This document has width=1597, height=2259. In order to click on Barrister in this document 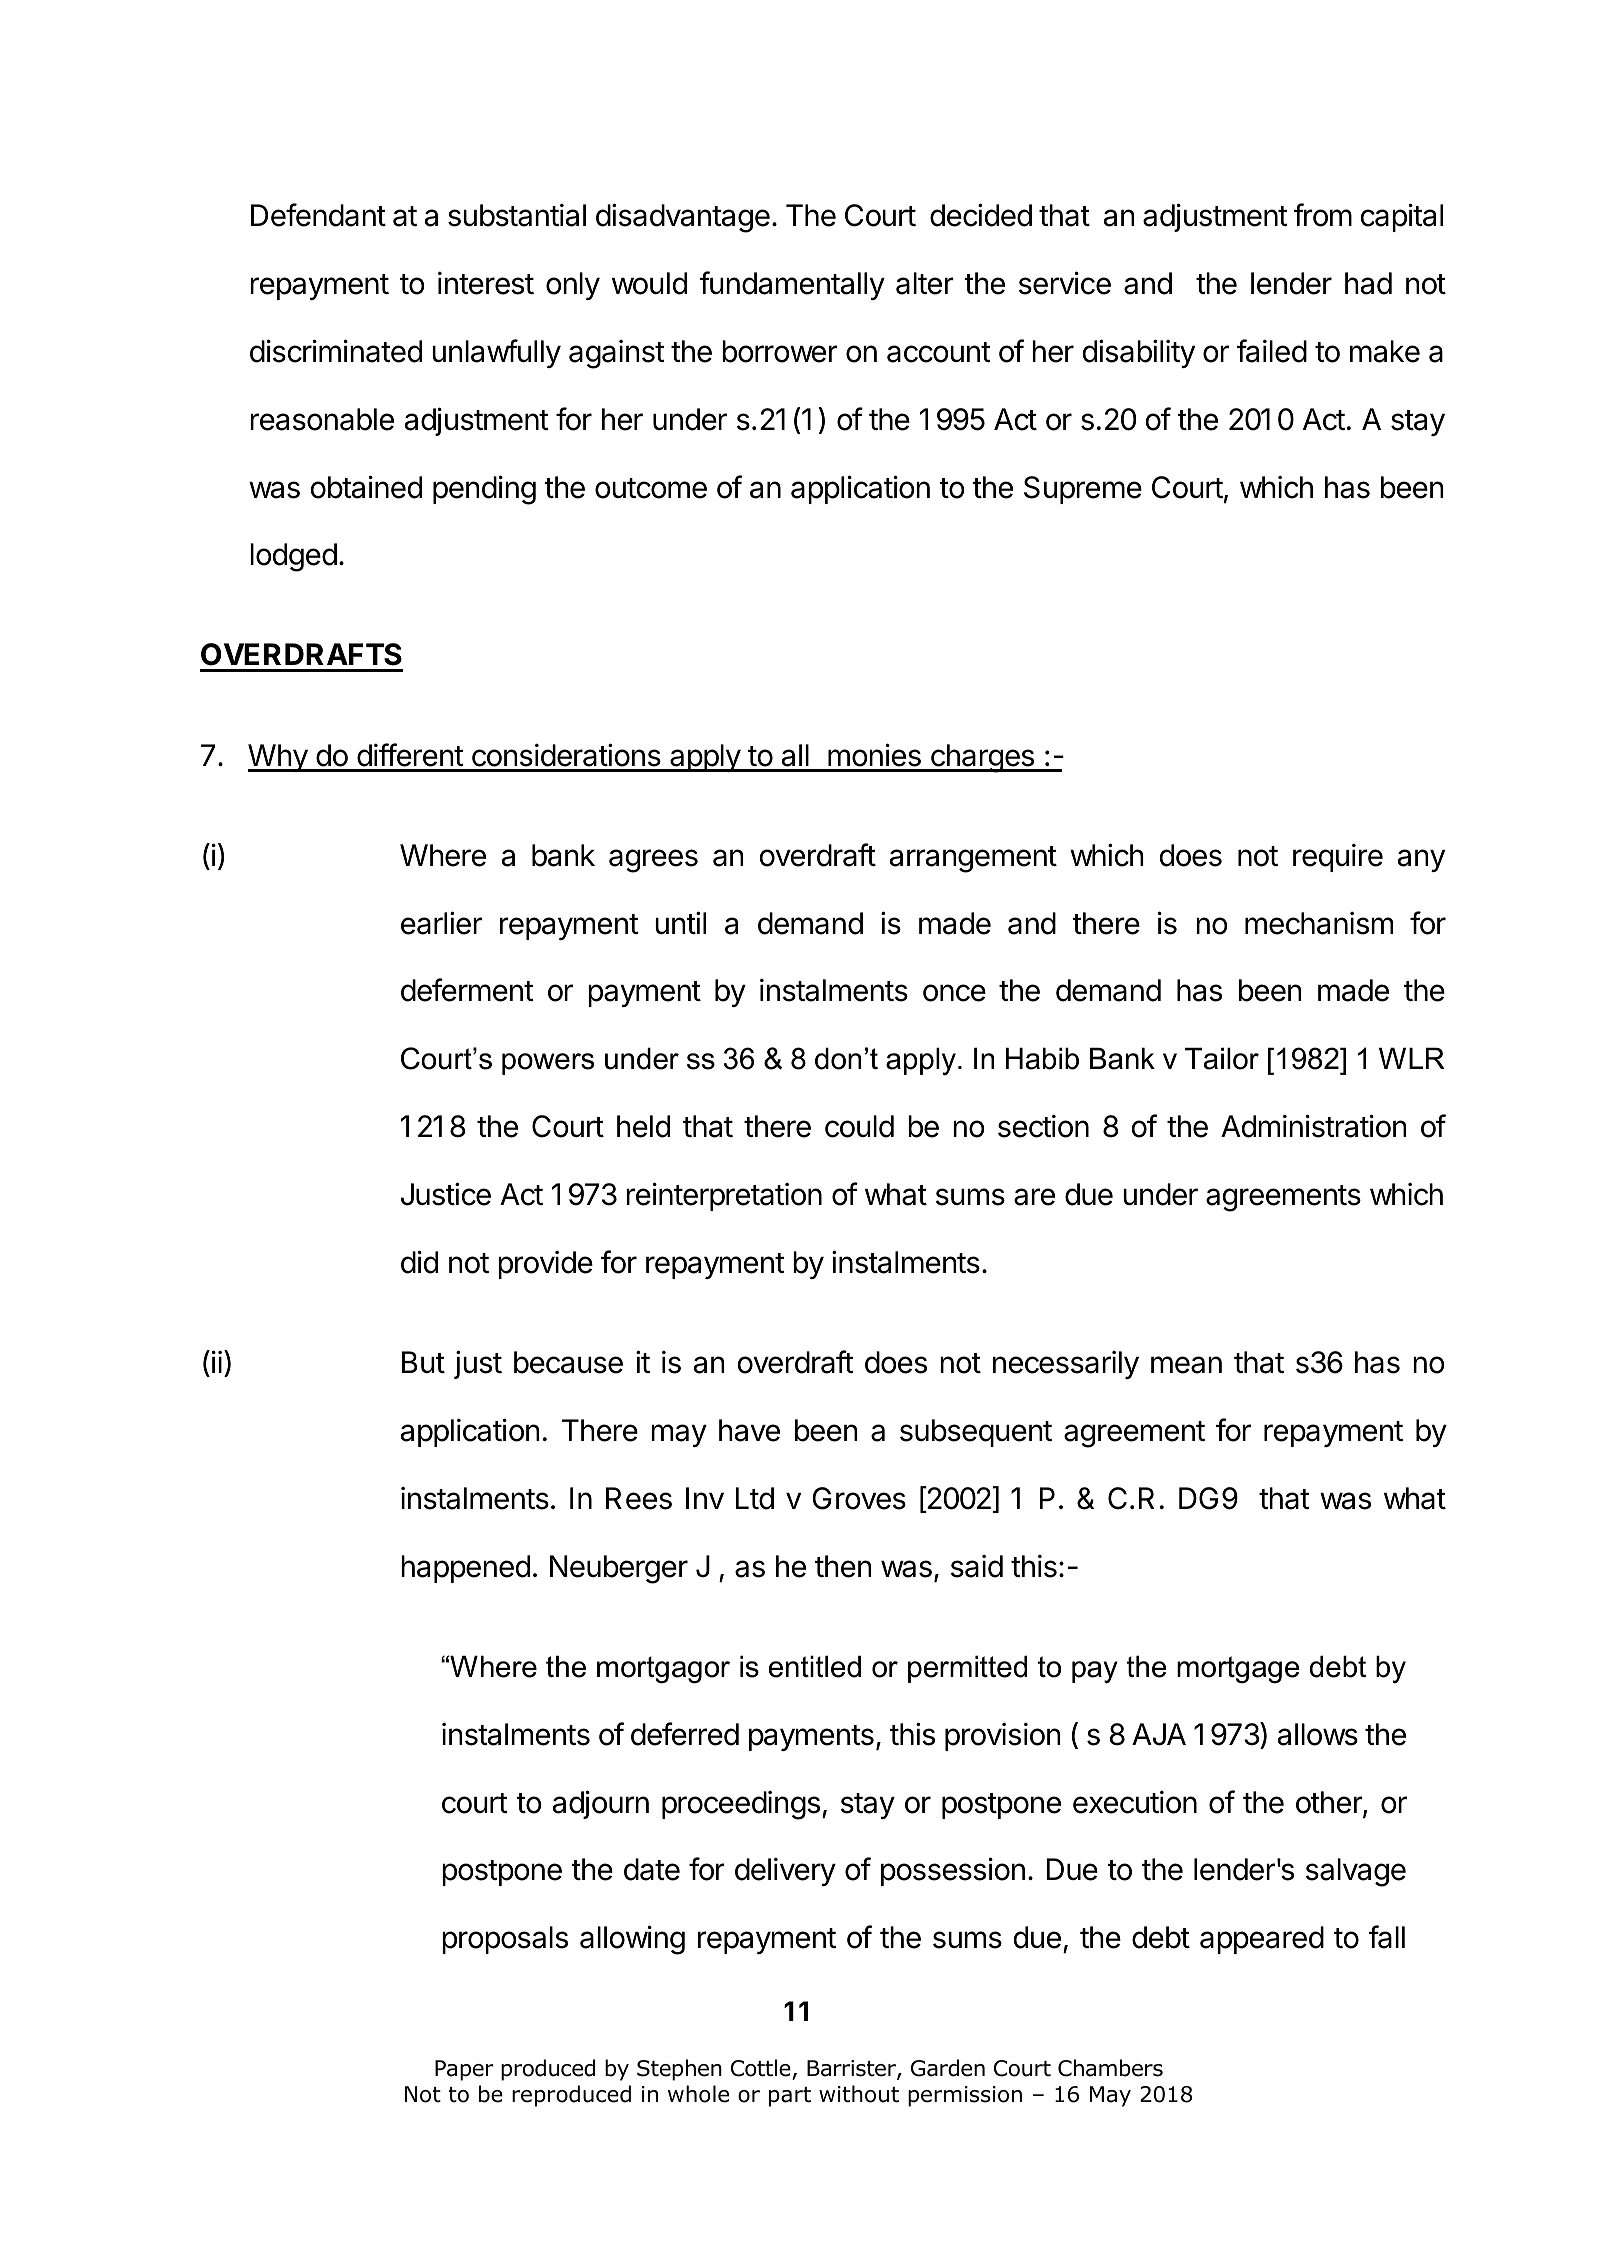, I will do `click(852, 2070)`.
